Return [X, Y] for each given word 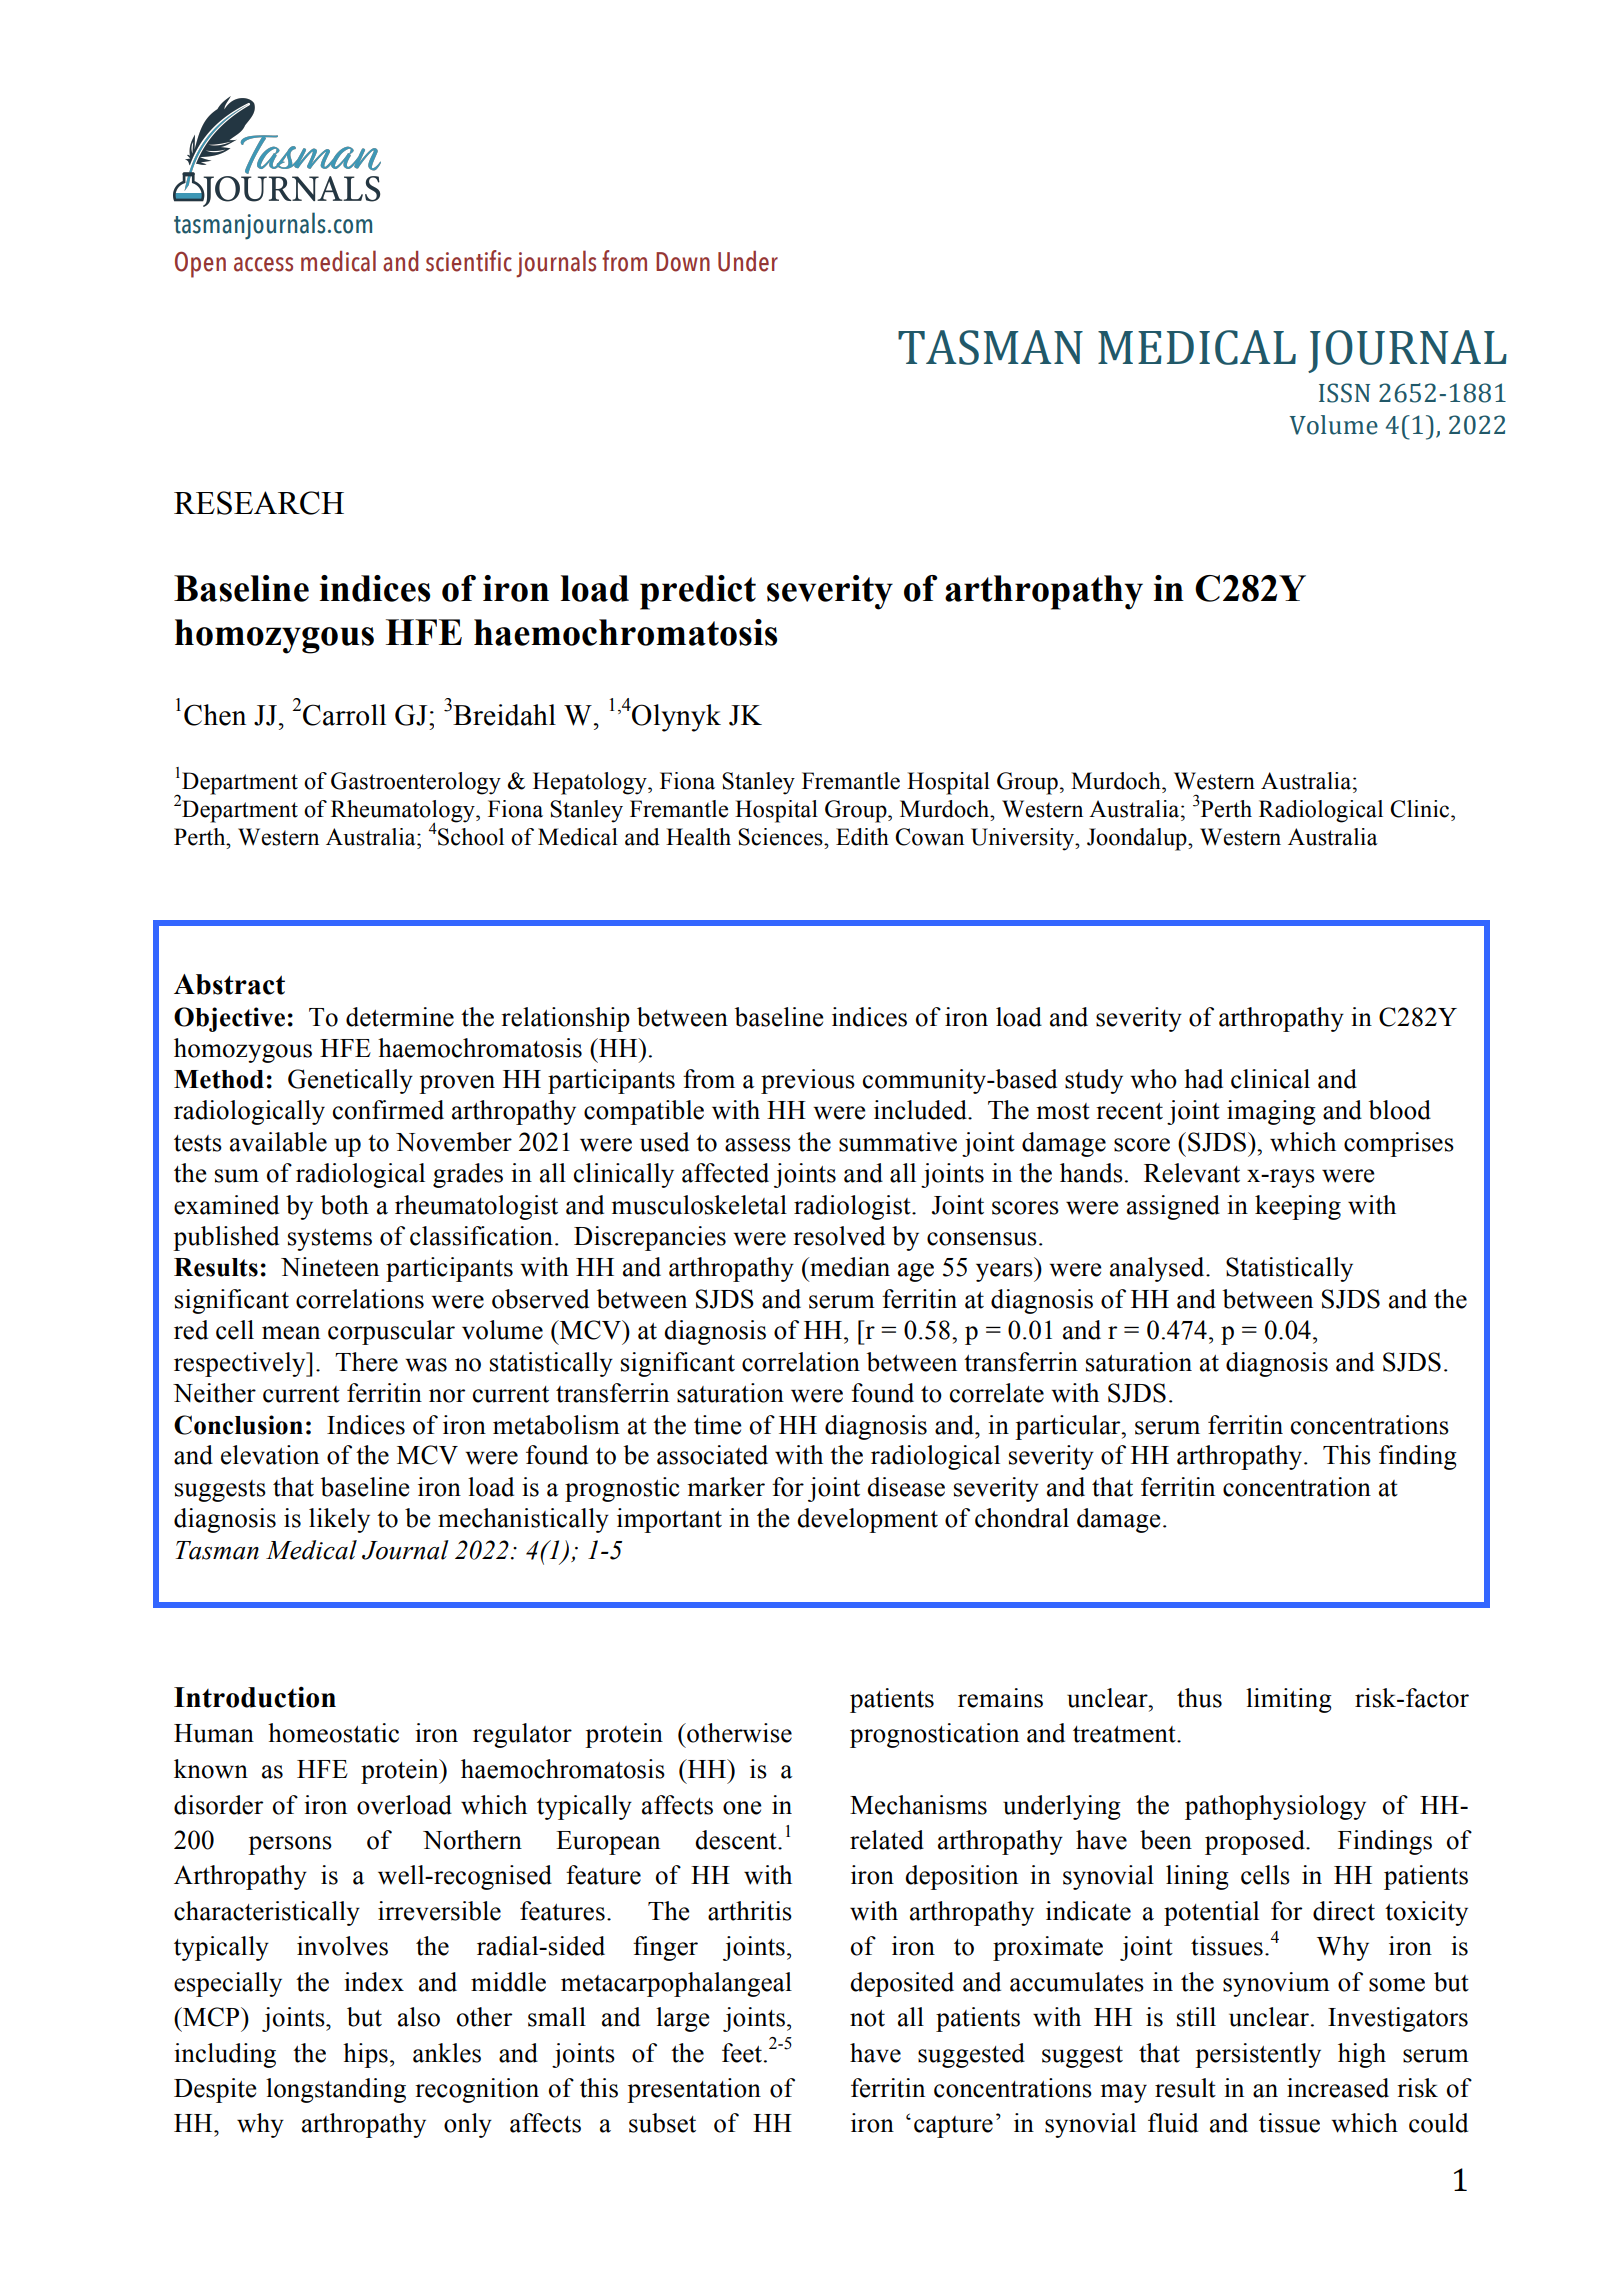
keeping [1298, 1207]
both [345, 1205]
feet [743, 2053]
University [1024, 839]
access [263, 264]
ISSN [1344, 393]
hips [365, 2055]
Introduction [255, 1697]
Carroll [344, 715]
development [867, 1520]
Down [683, 262]
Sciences [781, 837]
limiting [1289, 1700]
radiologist [853, 1207]
